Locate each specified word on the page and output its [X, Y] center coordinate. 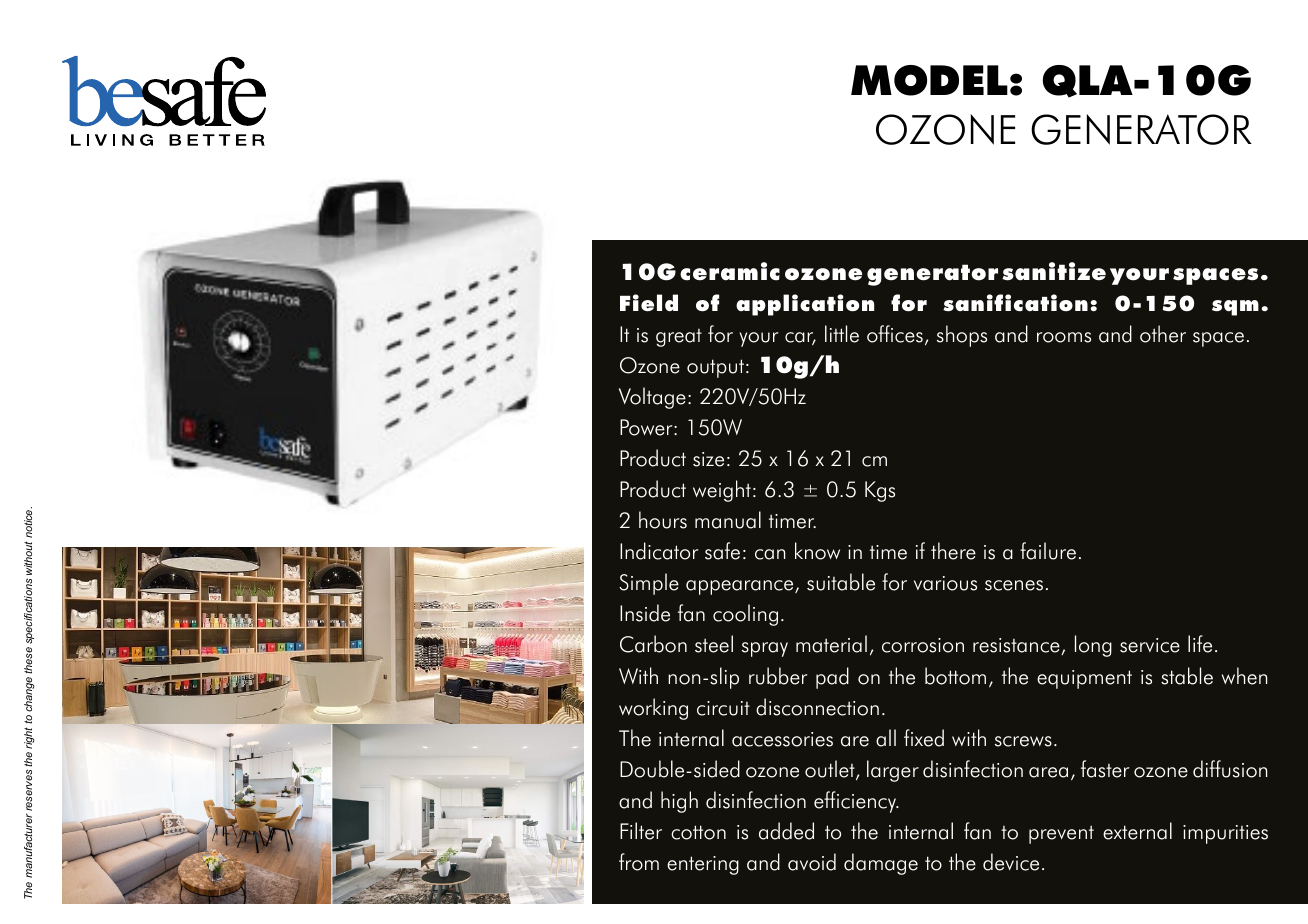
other [1163, 334]
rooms [1064, 337]
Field [649, 303]
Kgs [880, 491]
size [708, 459]
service [1150, 645]
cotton [698, 832]
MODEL [929, 80]
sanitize [1054, 271]
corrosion [923, 645]
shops [962, 336]
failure [1048, 551]
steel [714, 644]
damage [881, 864]
